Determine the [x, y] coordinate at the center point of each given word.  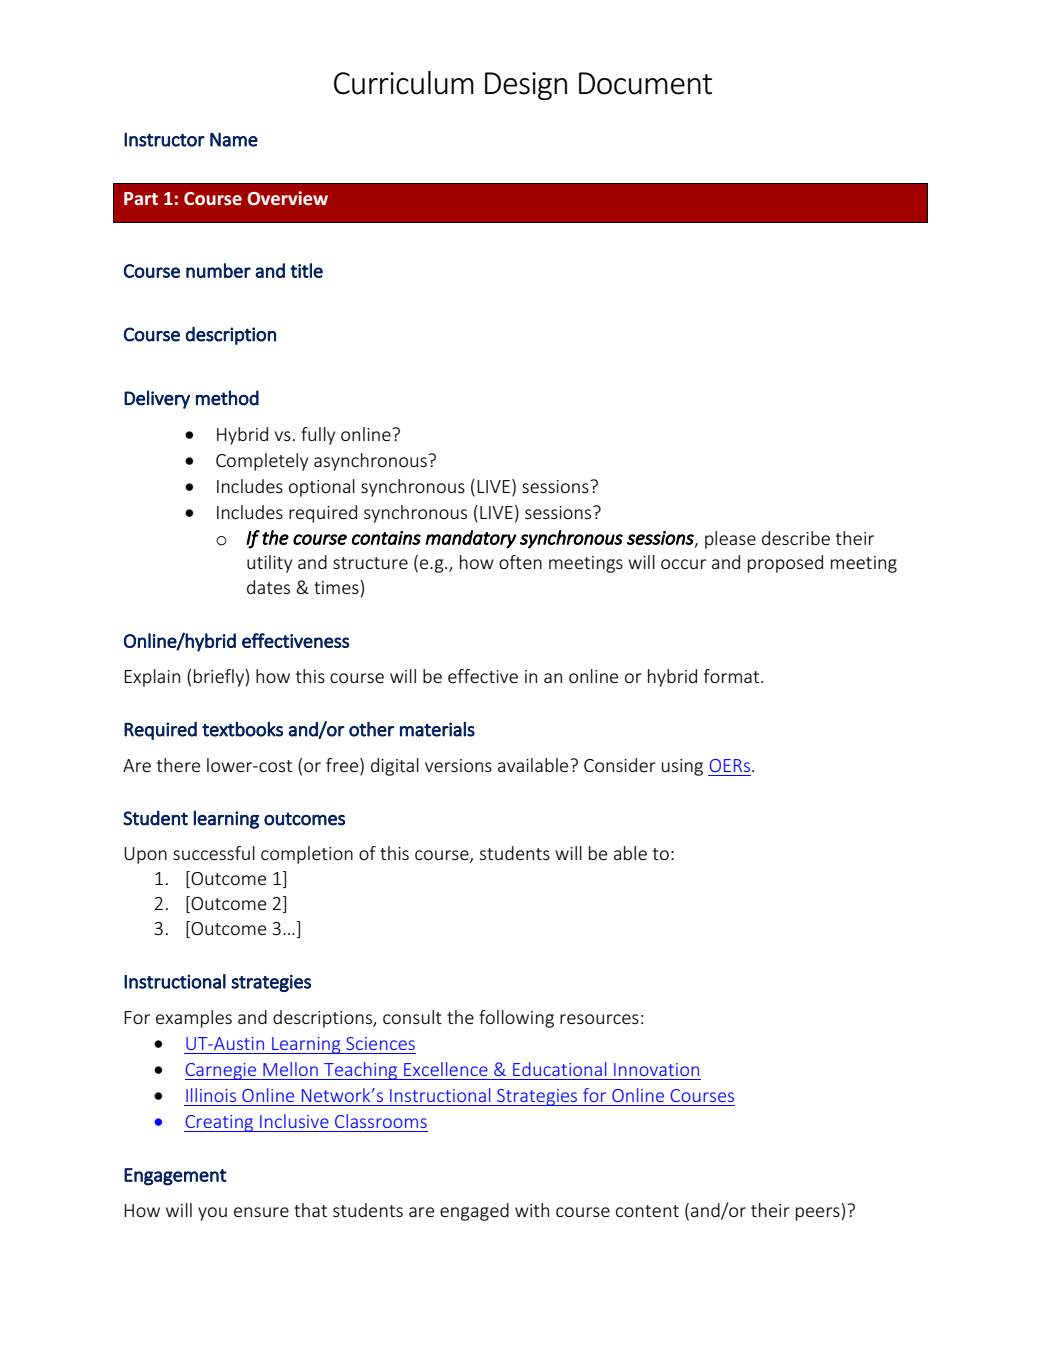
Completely [262, 462]
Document [645, 83]
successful [214, 853]
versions [458, 765]
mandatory [471, 539]
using [682, 767]
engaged [474, 1212]
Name [234, 140]
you [212, 1214]
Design [526, 86]
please [730, 540]
